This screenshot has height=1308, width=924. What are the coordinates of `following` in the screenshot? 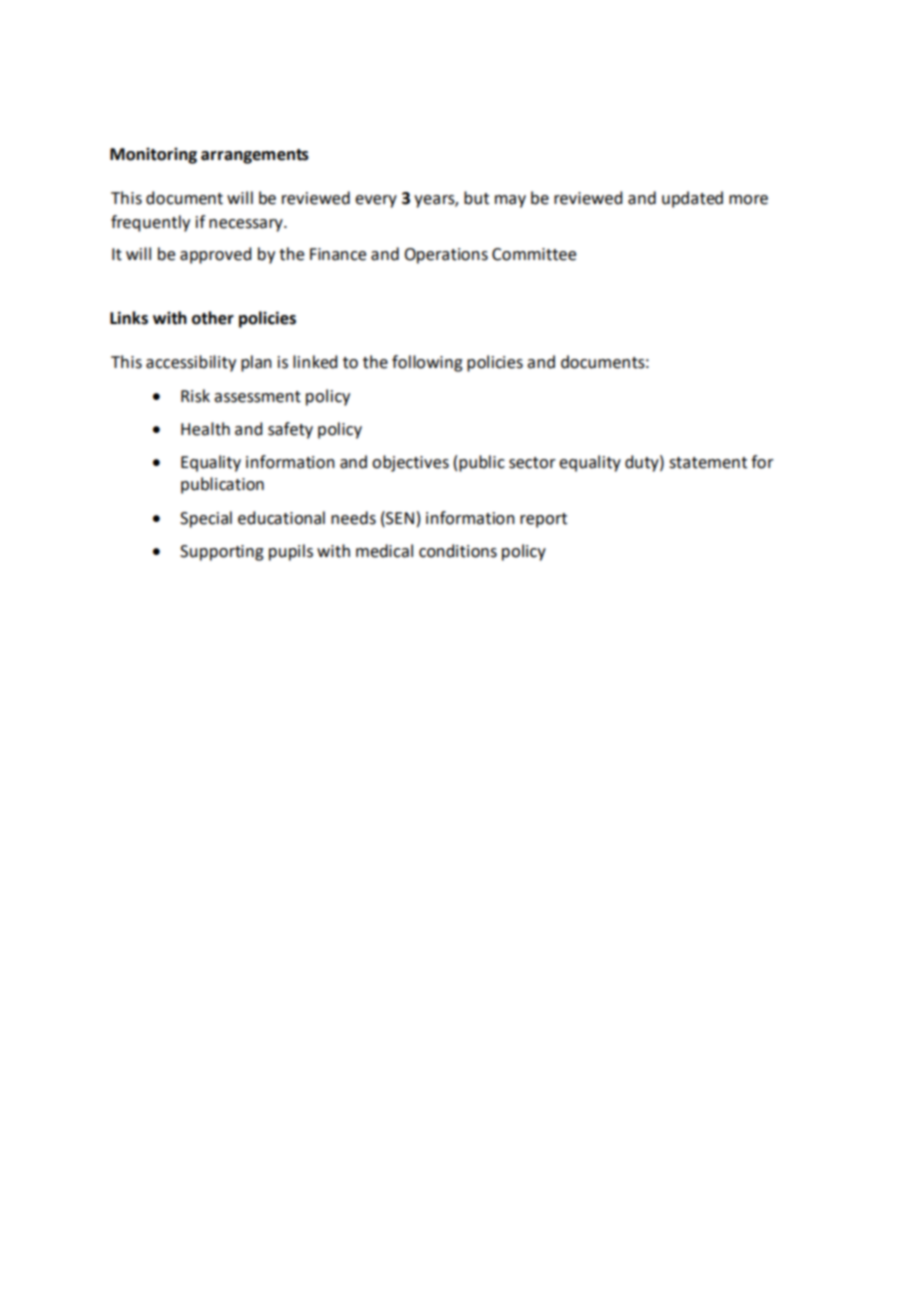 It's located at (427, 363).
